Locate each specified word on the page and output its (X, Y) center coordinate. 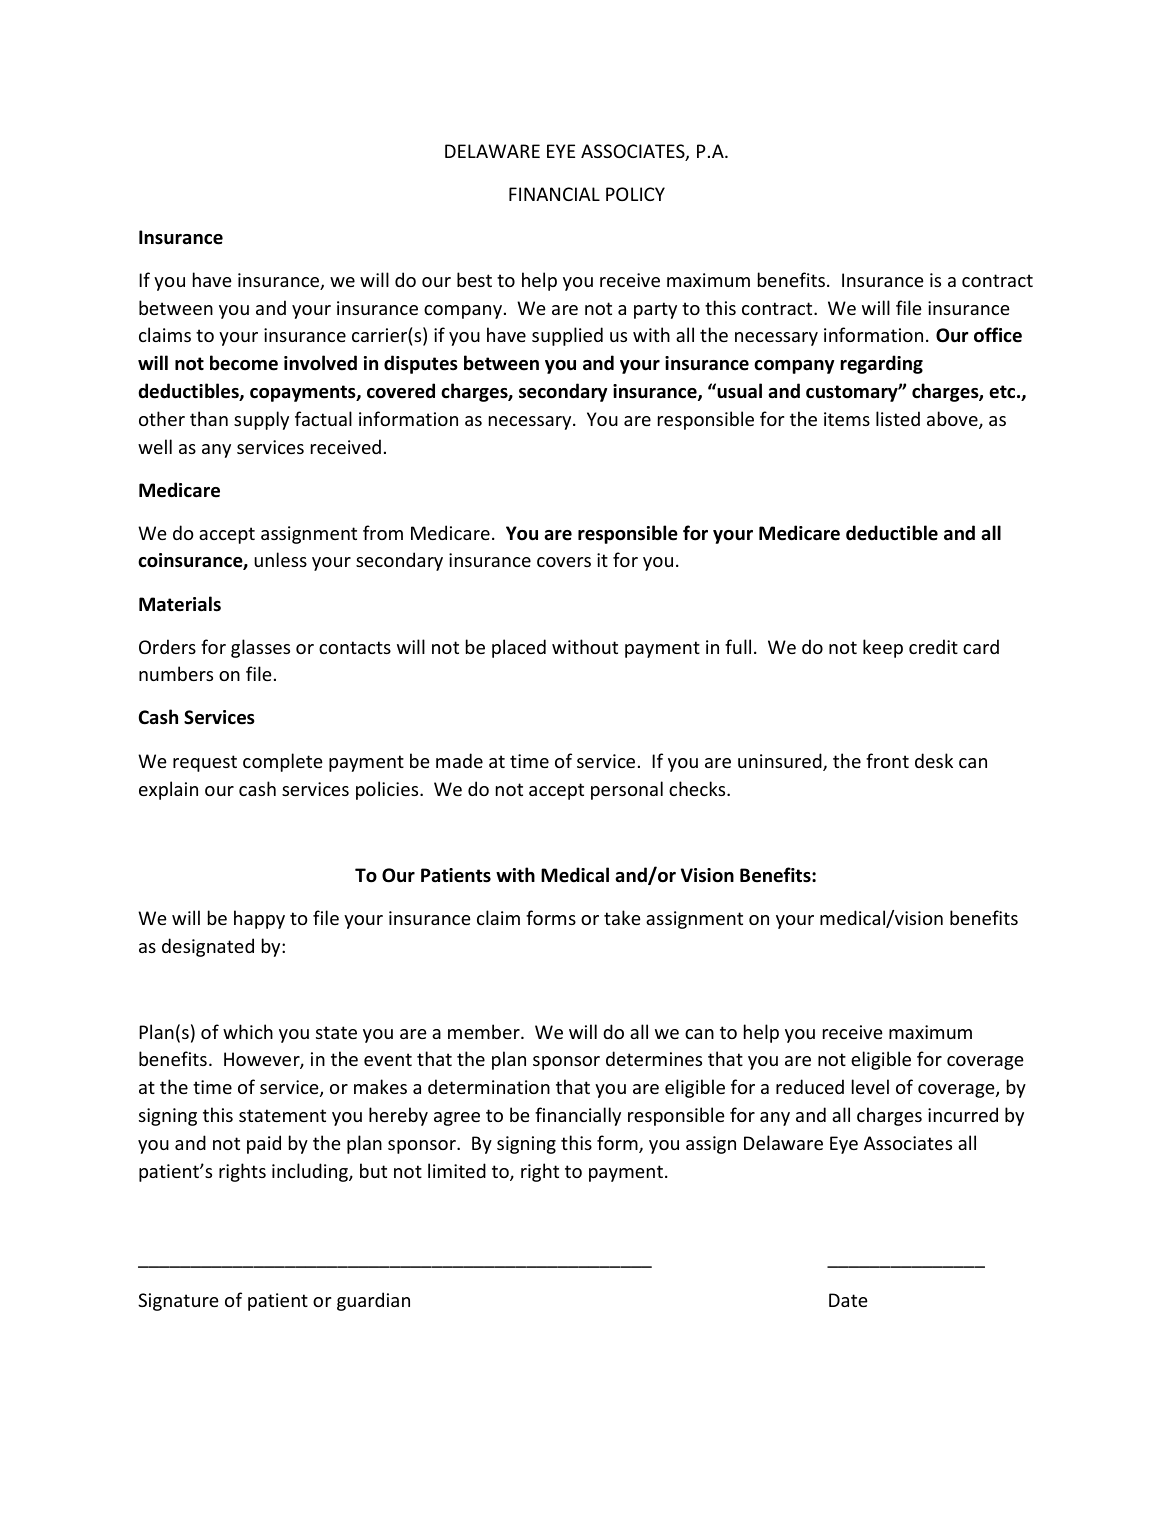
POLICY (635, 194)
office (998, 335)
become (244, 363)
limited (457, 1170)
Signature (178, 1302)
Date (848, 1300)
